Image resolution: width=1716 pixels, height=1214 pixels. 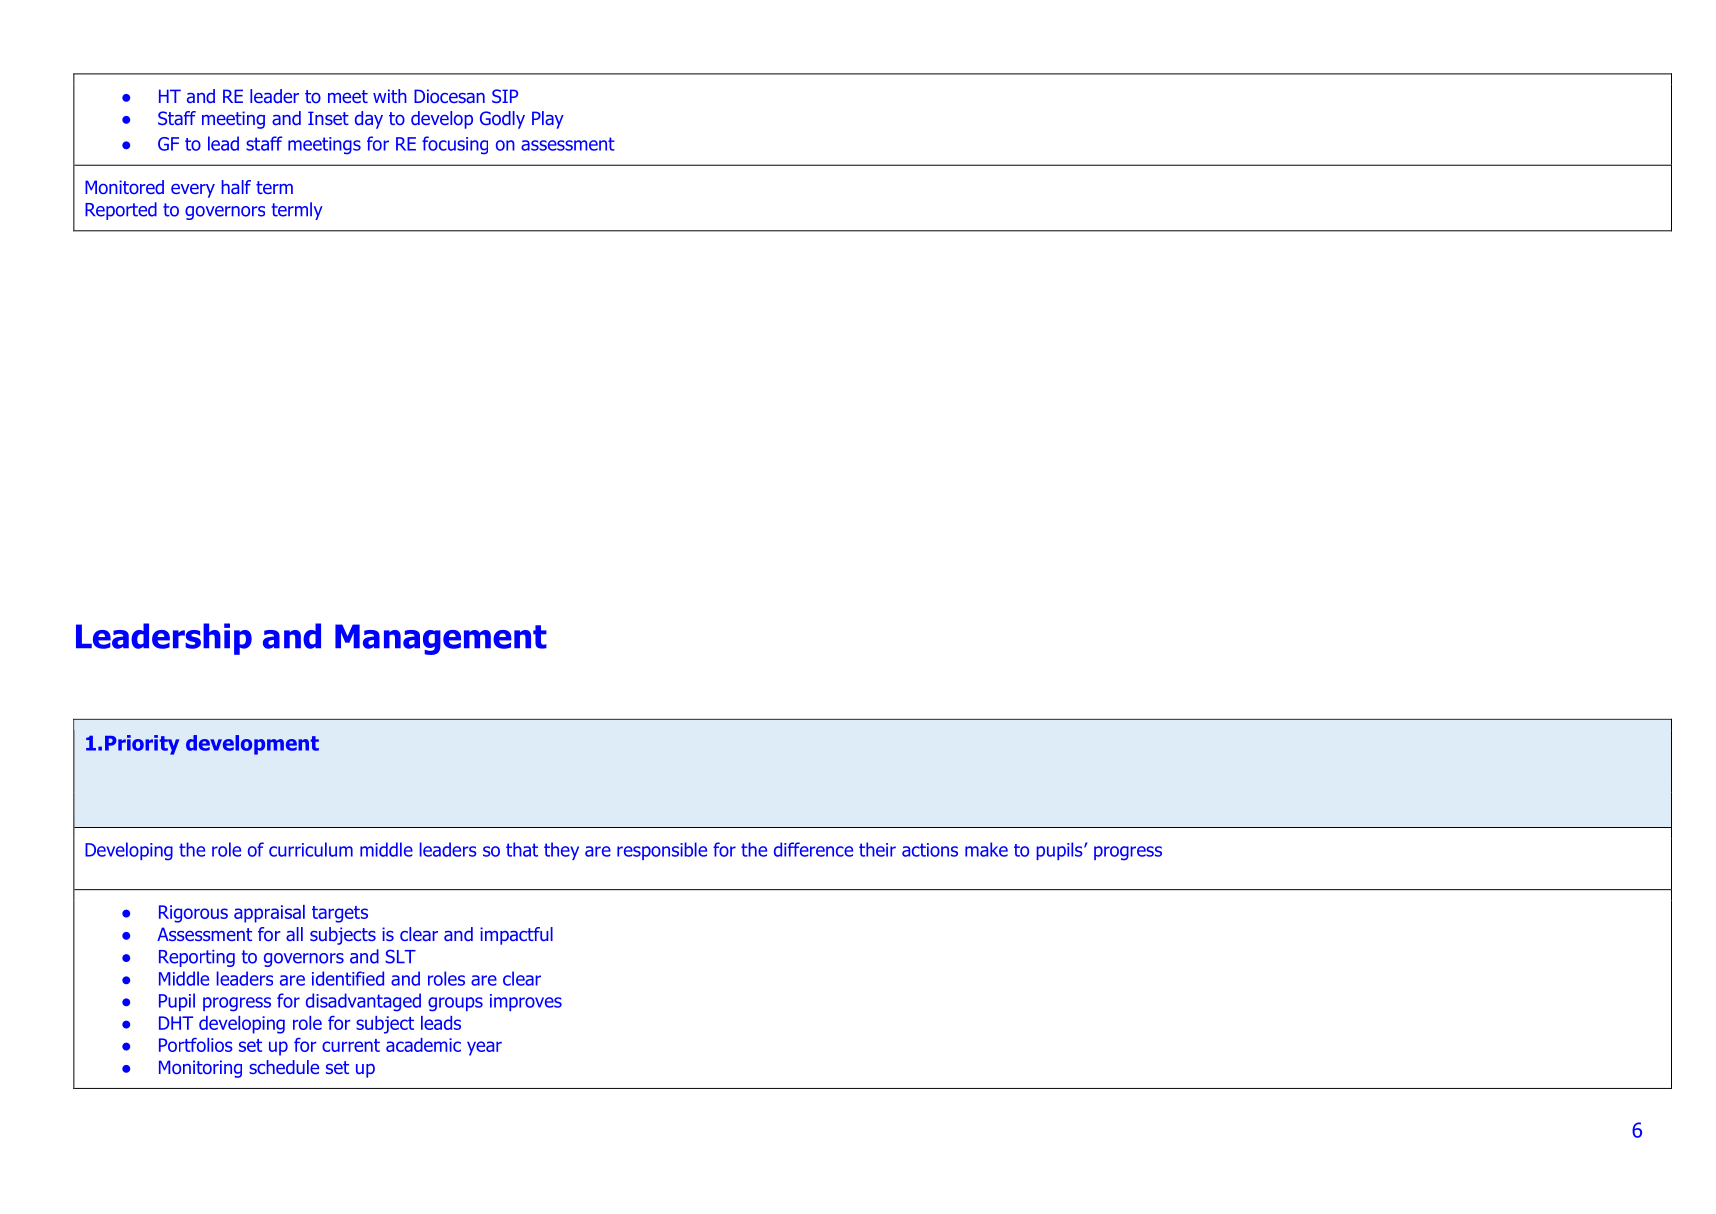 What do you see at coordinates (522, 849) in the image?
I see `that` at bounding box center [522, 849].
